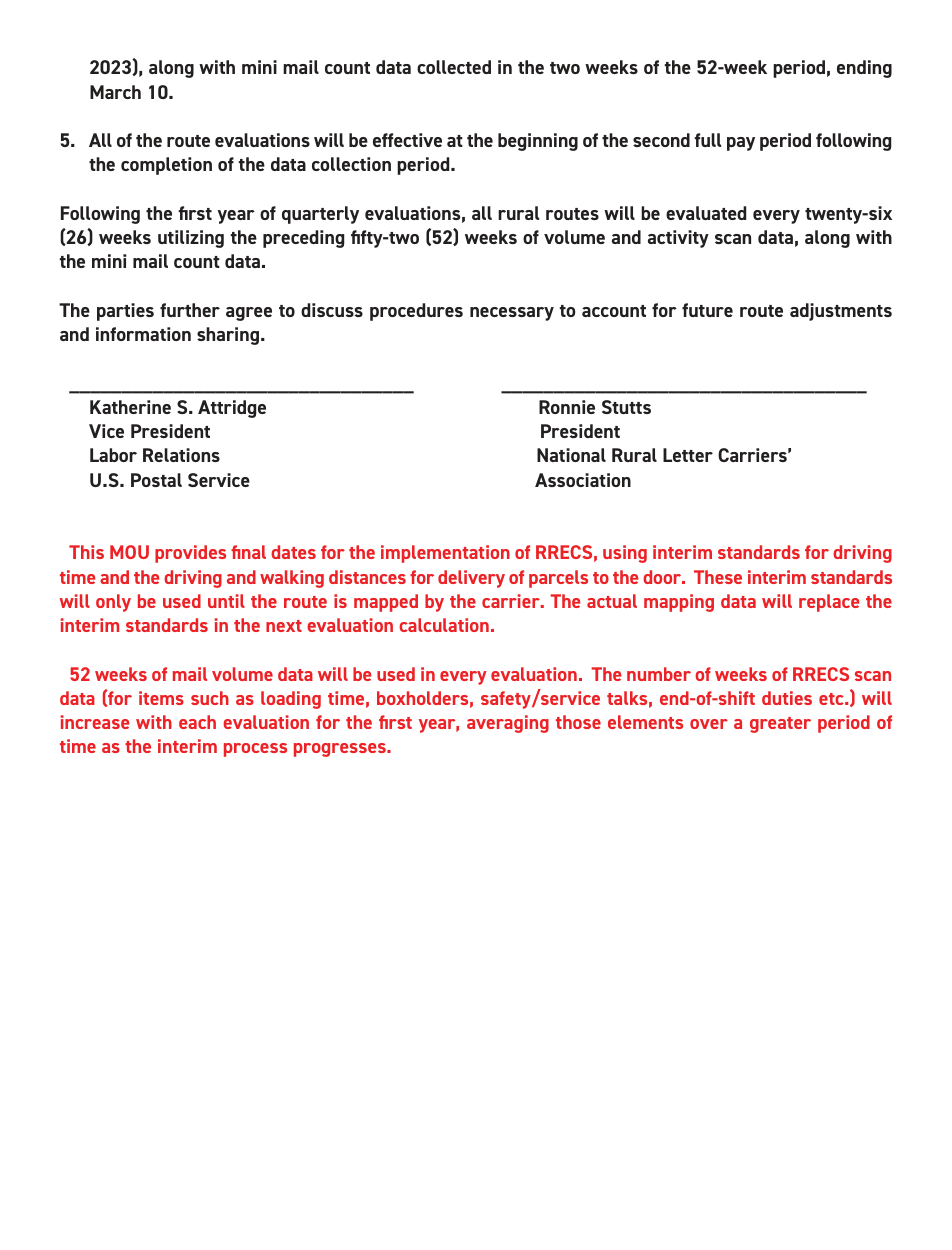 Image resolution: width=952 pixels, height=1250 pixels. I want to click on delivery, so click(471, 579).
